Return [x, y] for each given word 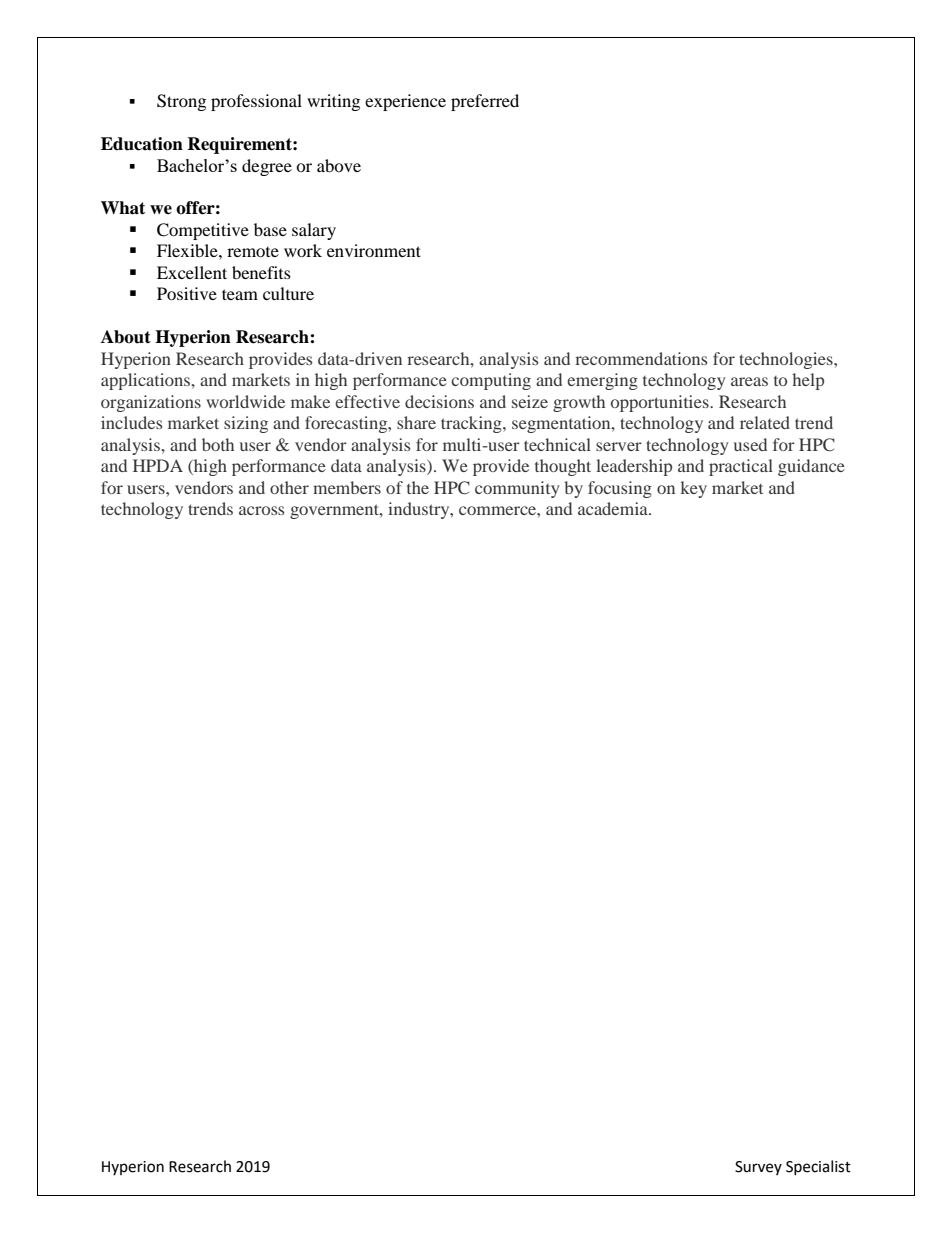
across [261, 510]
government [335, 511]
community [517, 489]
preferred [485, 102]
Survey [758, 1168]
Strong [181, 102]
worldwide [245, 401]
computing [491, 381]
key [694, 489]
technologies [787, 360]
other [289, 487]
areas [749, 381]
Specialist [818, 1167]
